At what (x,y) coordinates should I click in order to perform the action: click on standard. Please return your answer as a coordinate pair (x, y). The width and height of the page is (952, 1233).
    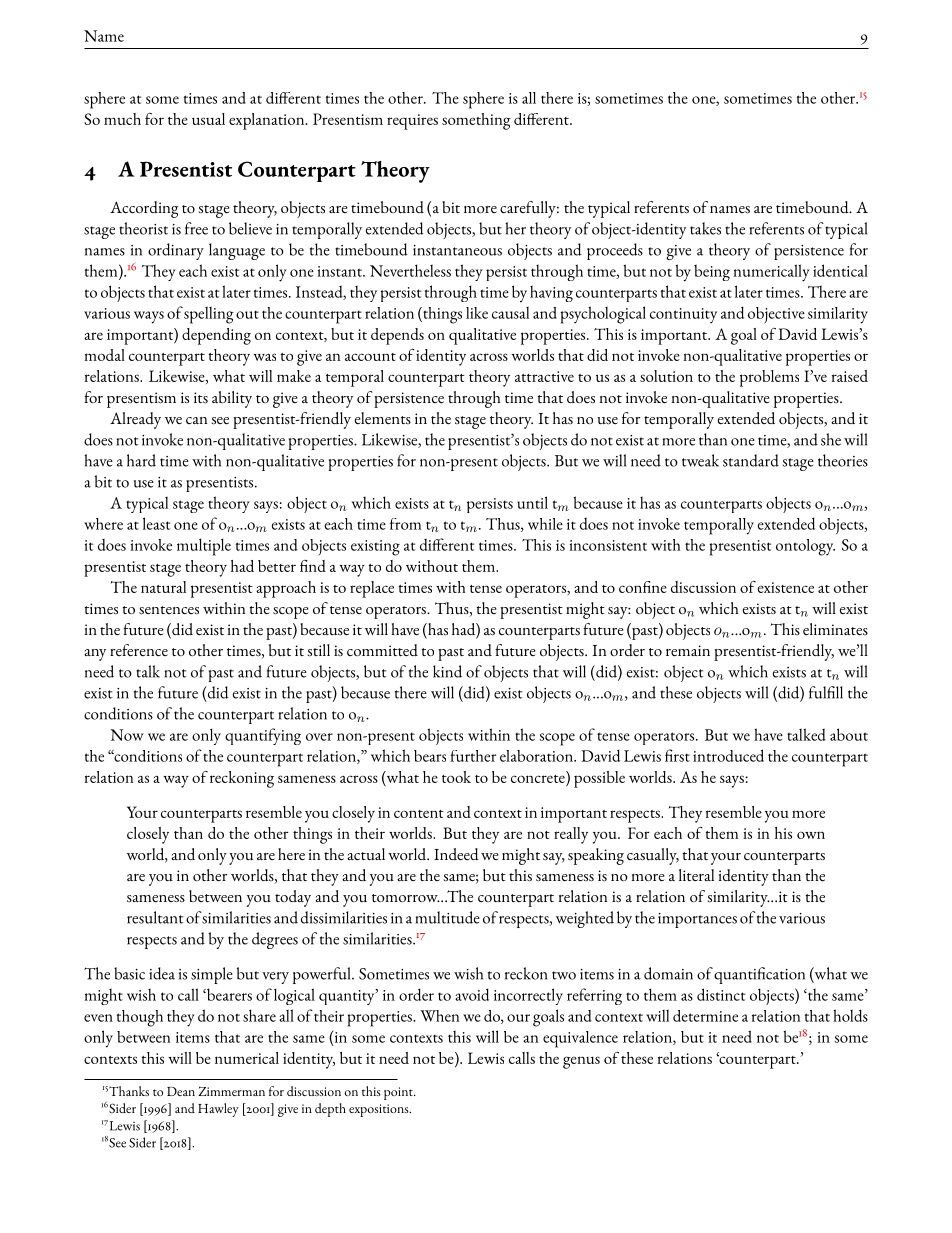
    Looking at the image, I should click on (751, 460).
